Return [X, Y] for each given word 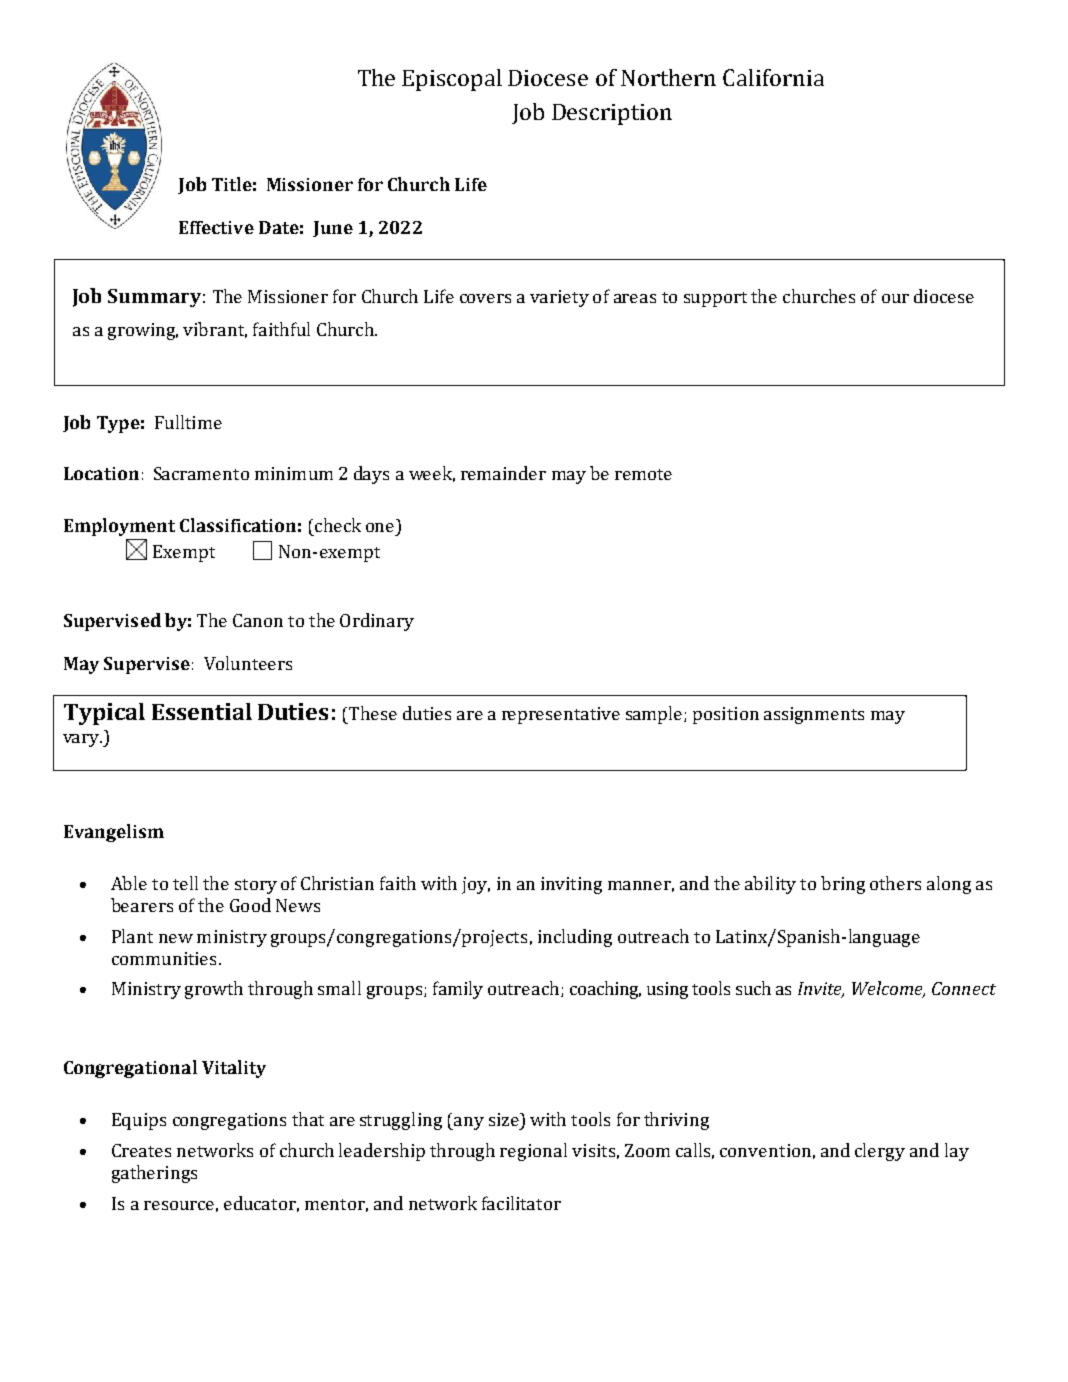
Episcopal [452, 80]
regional [533, 1152]
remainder [503, 473]
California [773, 77]
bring [843, 885]
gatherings [154, 1174]
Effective [216, 227]
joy [476, 885]
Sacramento [201, 473]
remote [643, 474]
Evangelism [114, 833]
